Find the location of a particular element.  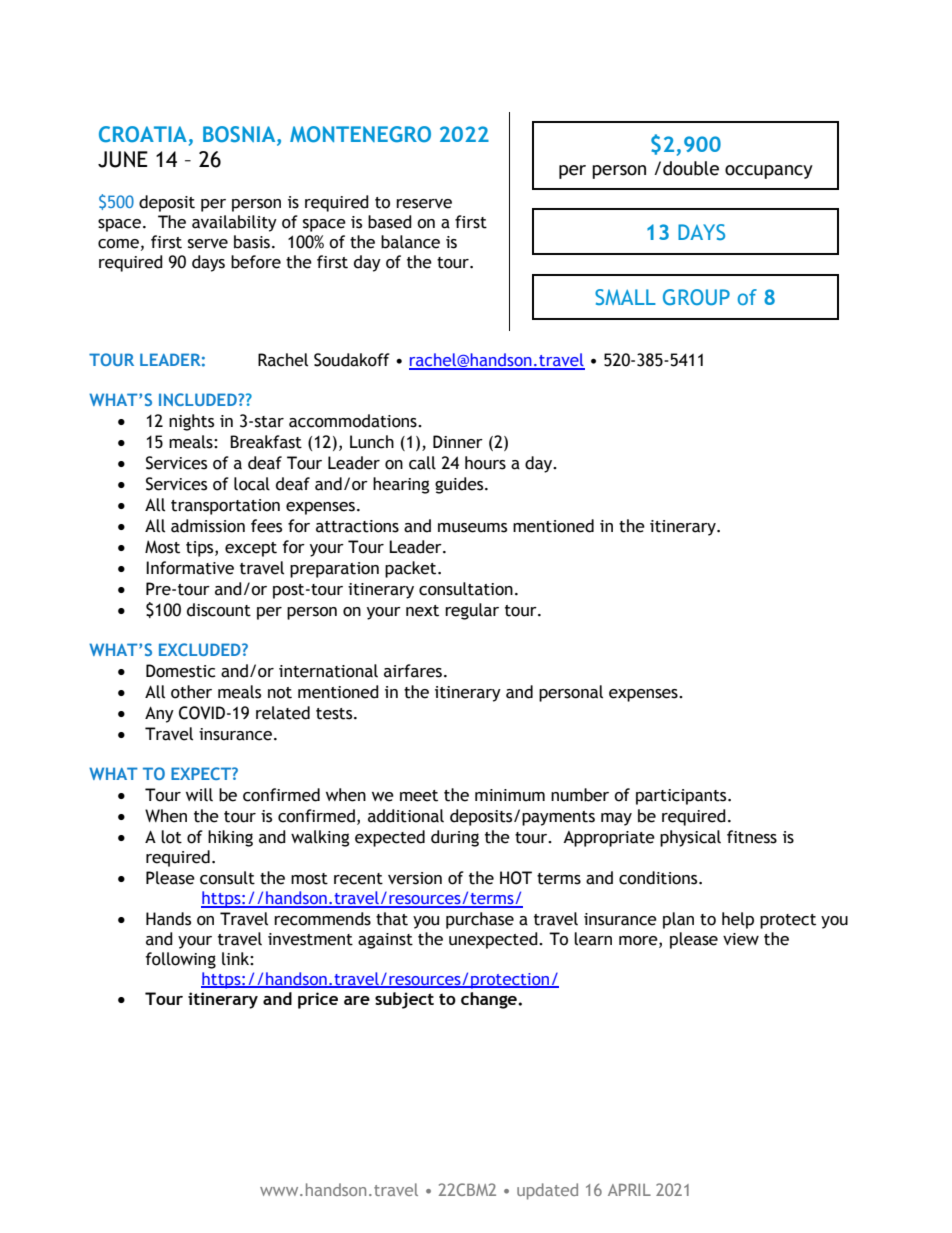

purchase is located at coordinates (480, 920).
